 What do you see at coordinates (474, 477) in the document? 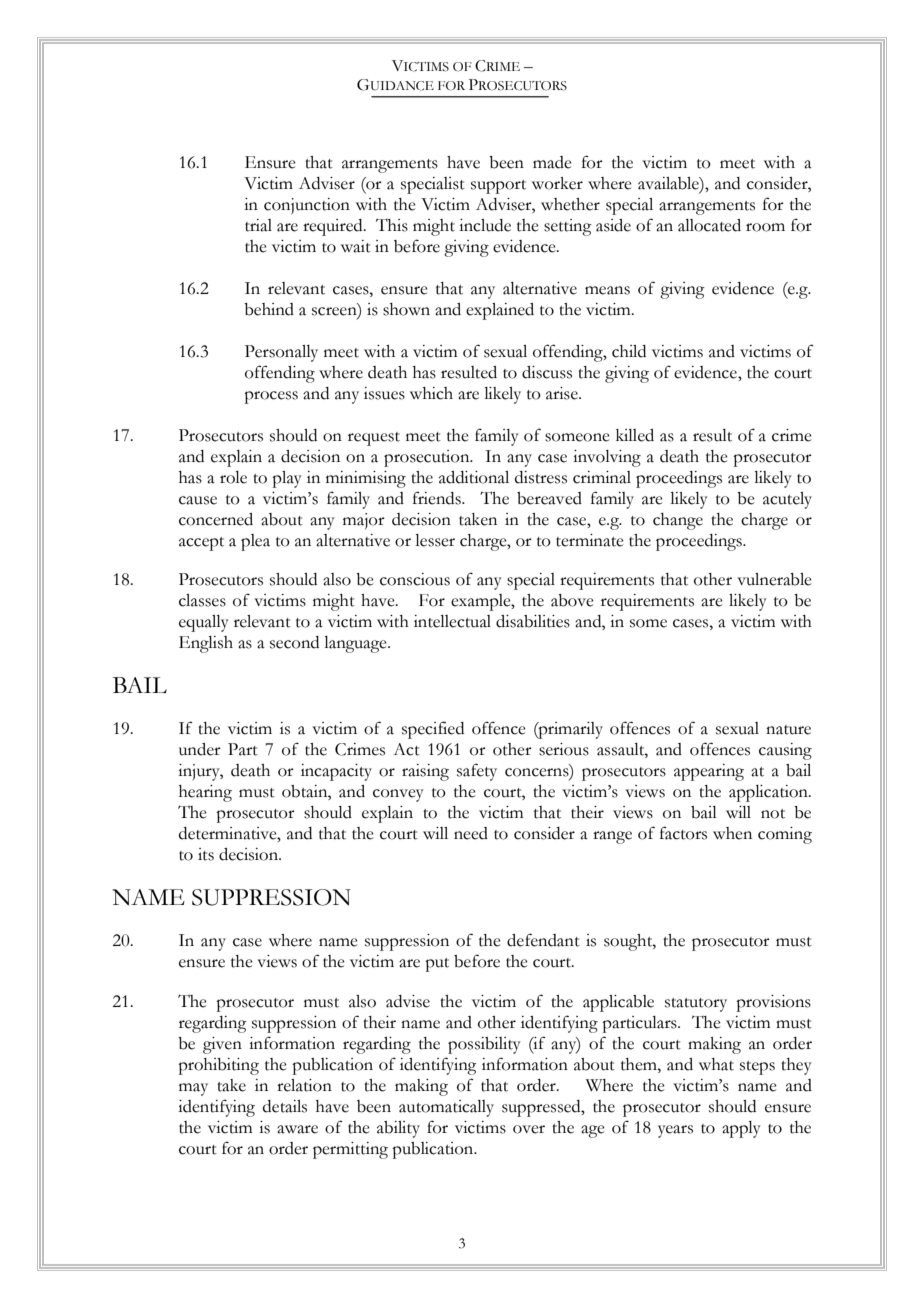
I see `additional` at bounding box center [474, 477].
